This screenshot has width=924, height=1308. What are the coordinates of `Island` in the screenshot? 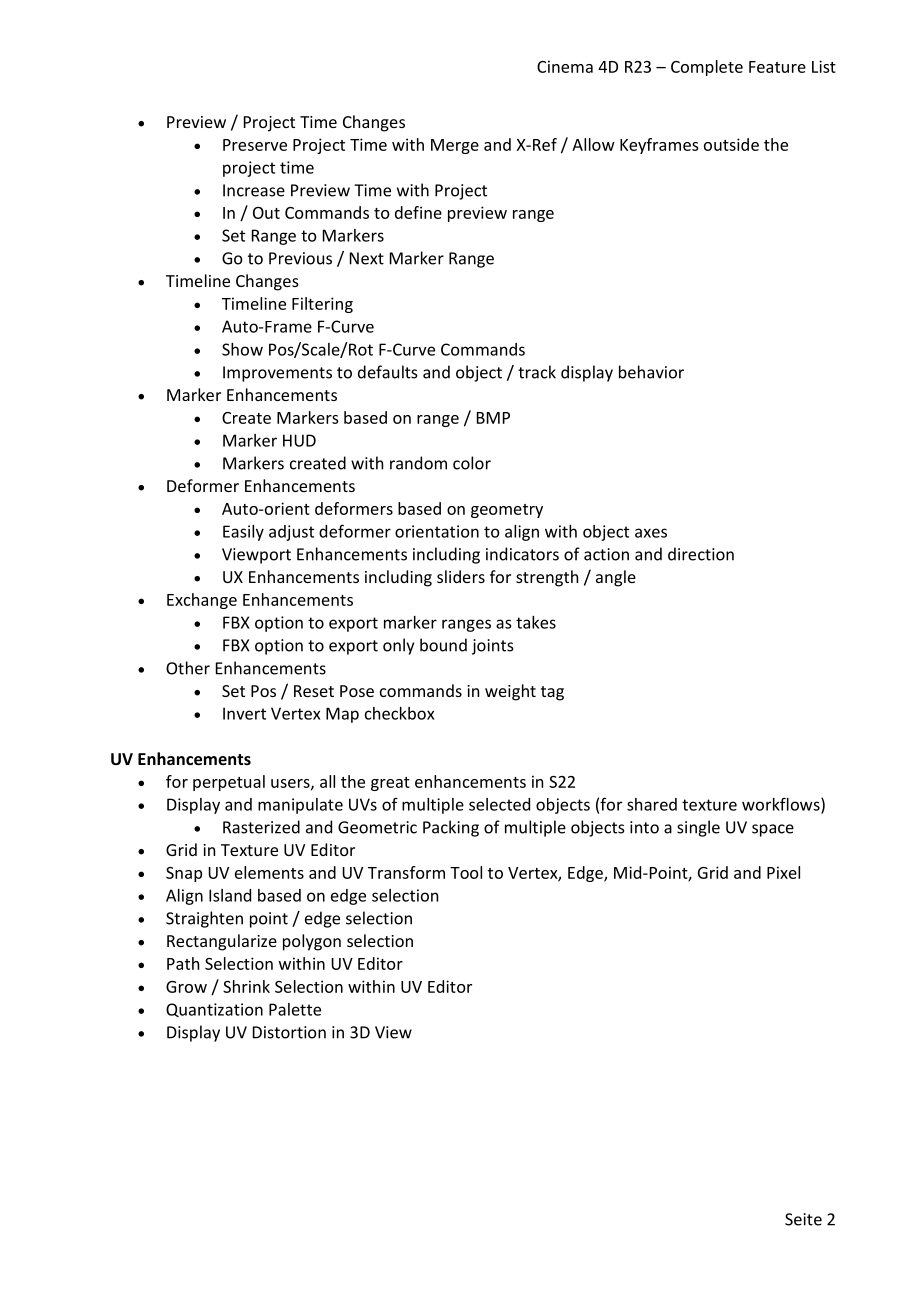 It's located at (230, 895).
